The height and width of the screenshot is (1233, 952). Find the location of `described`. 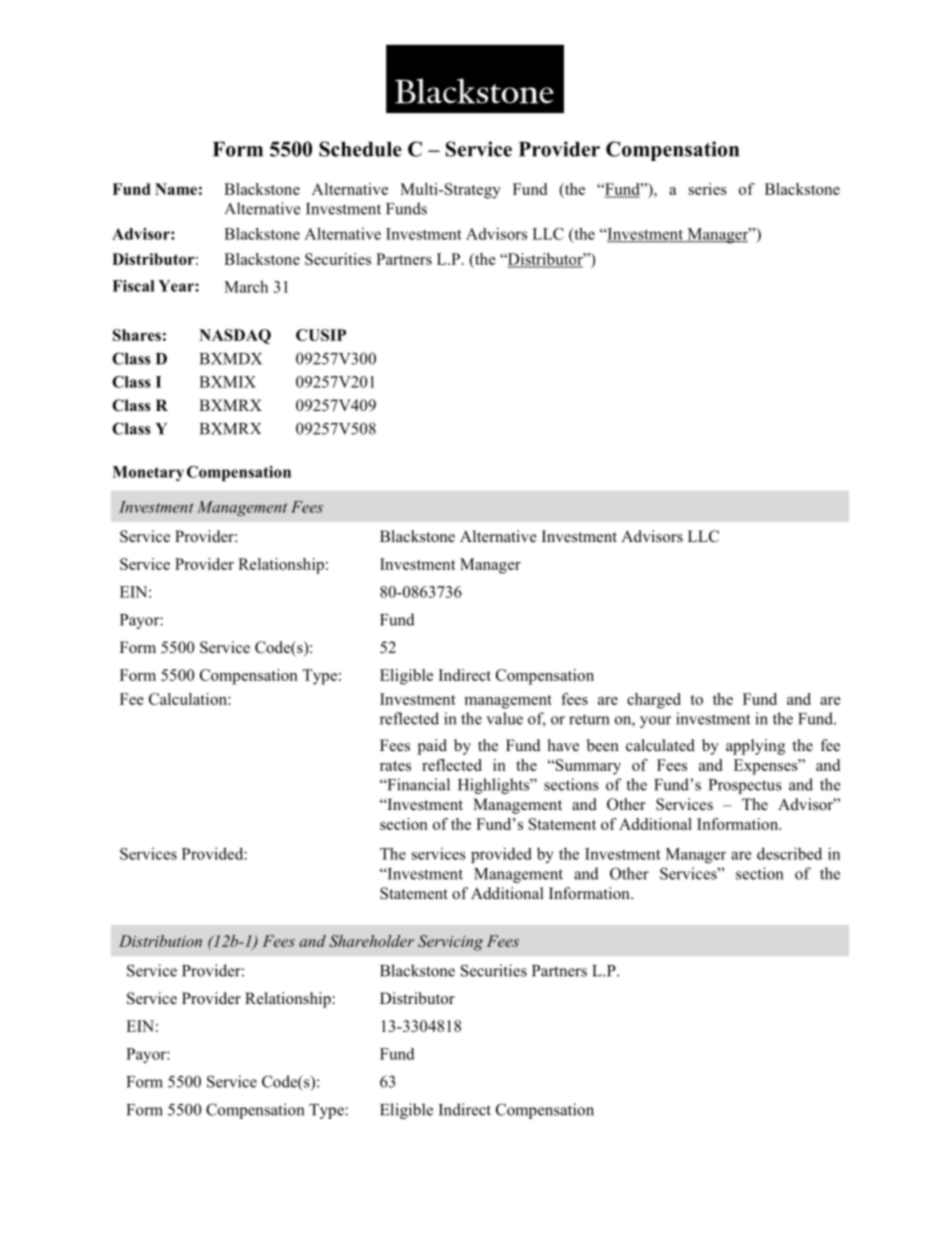

described is located at coordinates (789, 853).
